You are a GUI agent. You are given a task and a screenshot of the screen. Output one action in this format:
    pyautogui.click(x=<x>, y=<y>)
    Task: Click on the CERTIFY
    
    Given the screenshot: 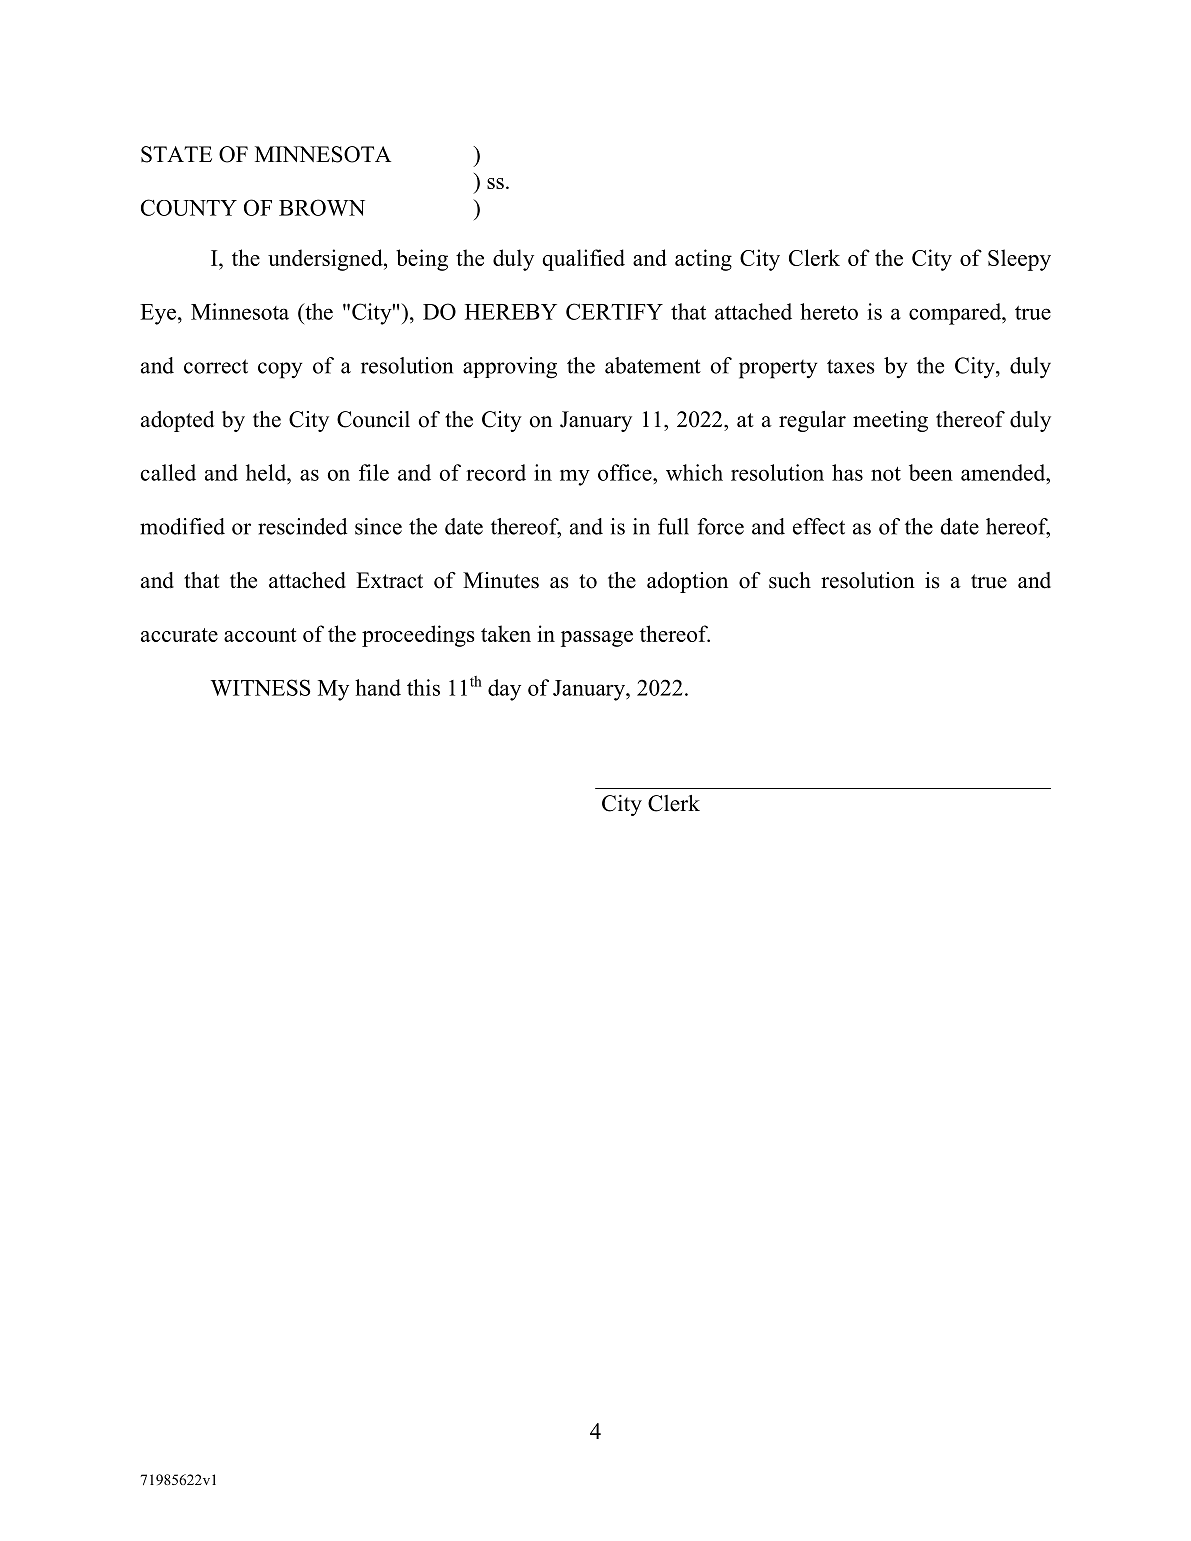 What is the action you would take?
    pyautogui.click(x=614, y=311)
